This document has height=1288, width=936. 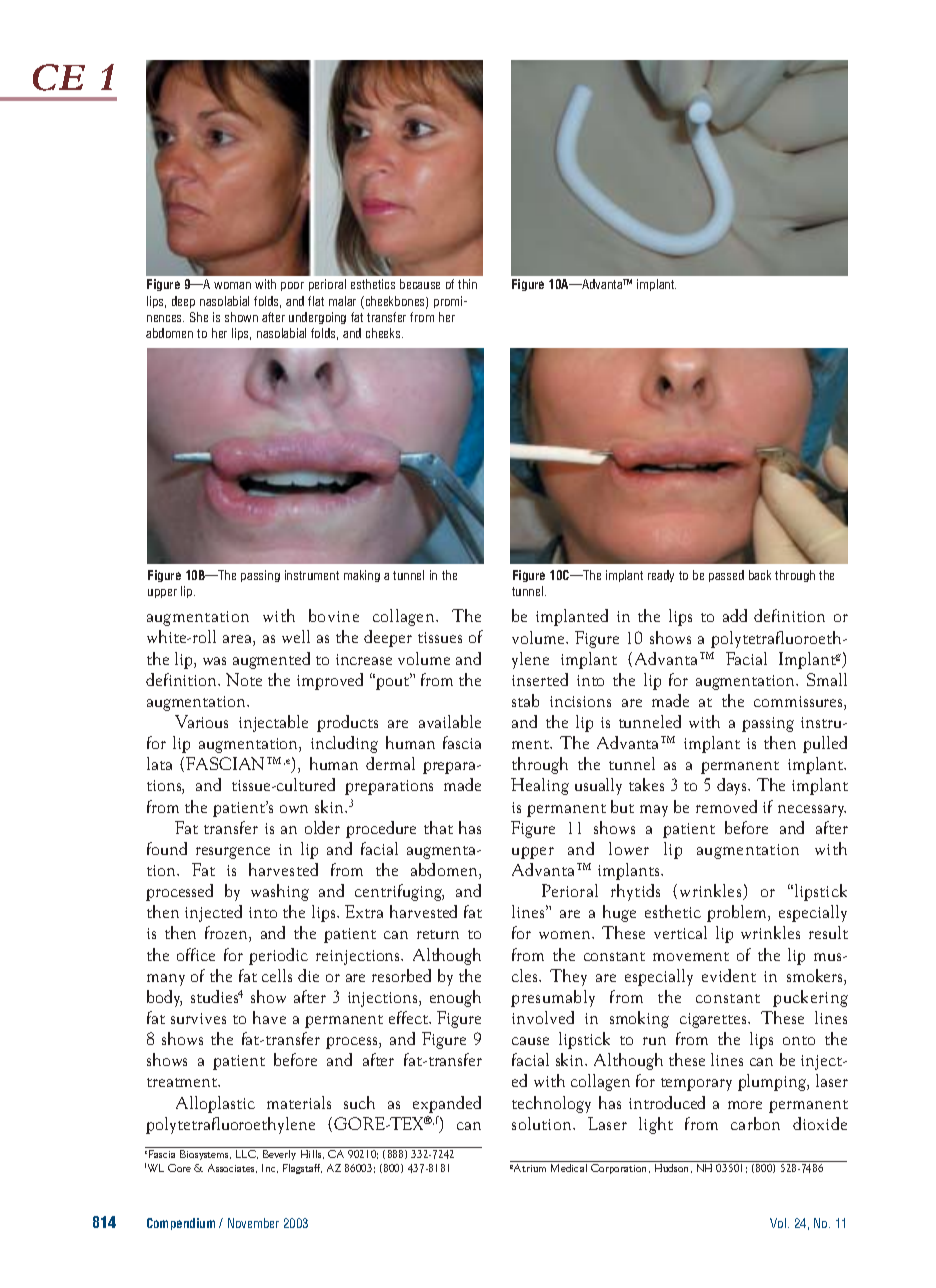 What do you see at coordinates (569, 1166) in the document?
I see `Medical` at bounding box center [569, 1166].
